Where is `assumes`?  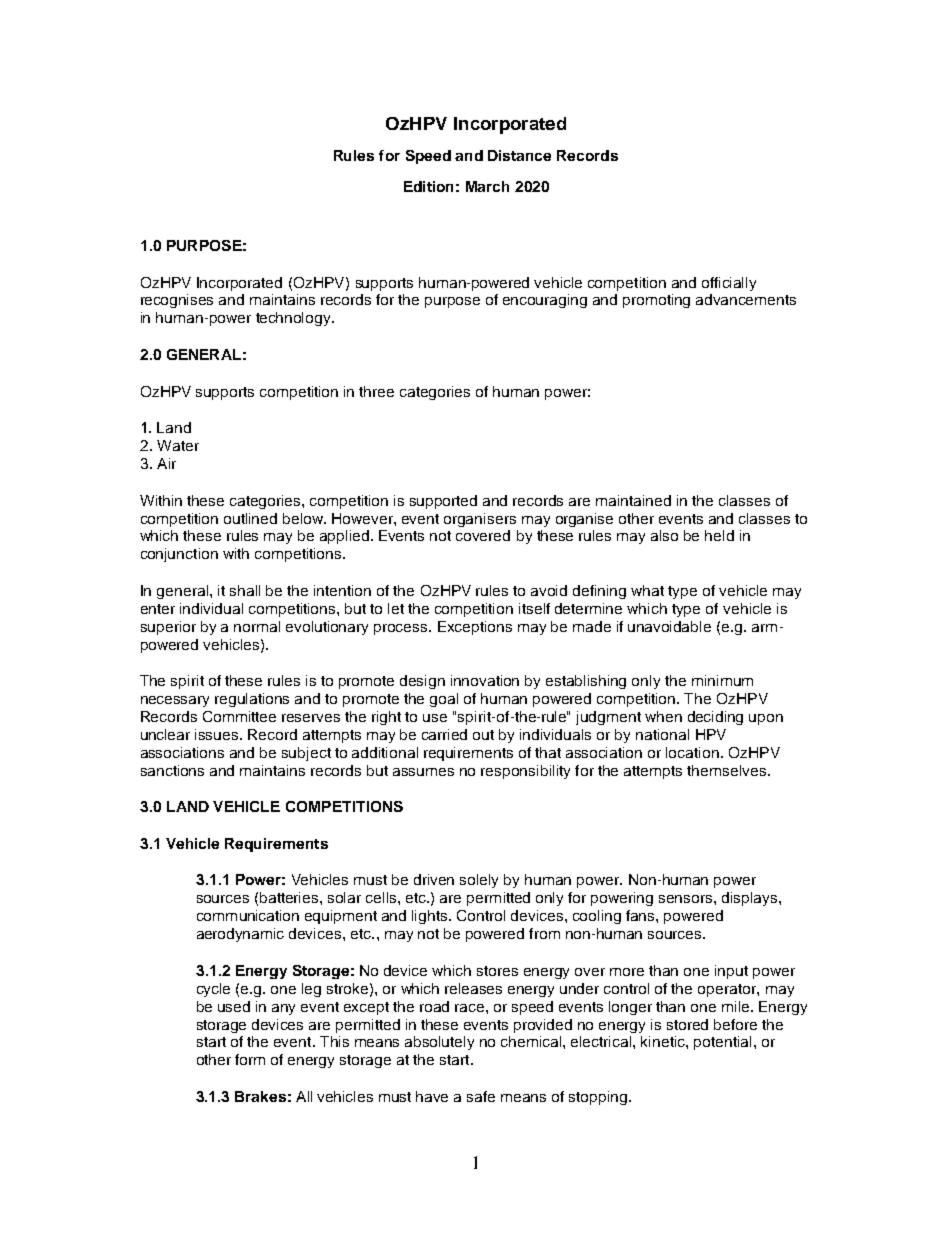
assumes is located at coordinates (423, 772).
